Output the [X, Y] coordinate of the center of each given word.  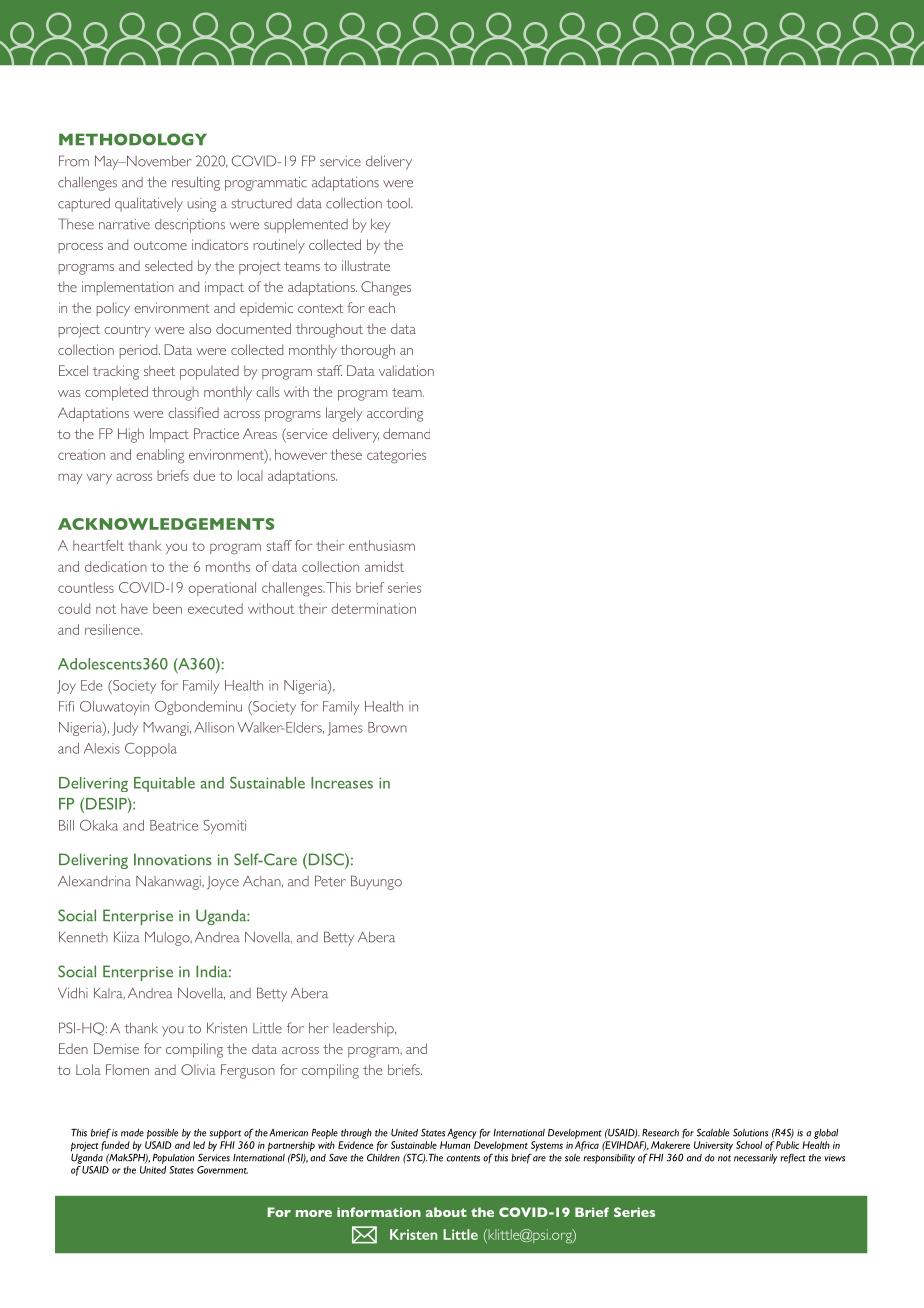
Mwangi [167, 729]
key [381, 226]
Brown [387, 727]
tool [399, 203]
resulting [196, 184]
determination [373, 608]
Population [173, 1159]
